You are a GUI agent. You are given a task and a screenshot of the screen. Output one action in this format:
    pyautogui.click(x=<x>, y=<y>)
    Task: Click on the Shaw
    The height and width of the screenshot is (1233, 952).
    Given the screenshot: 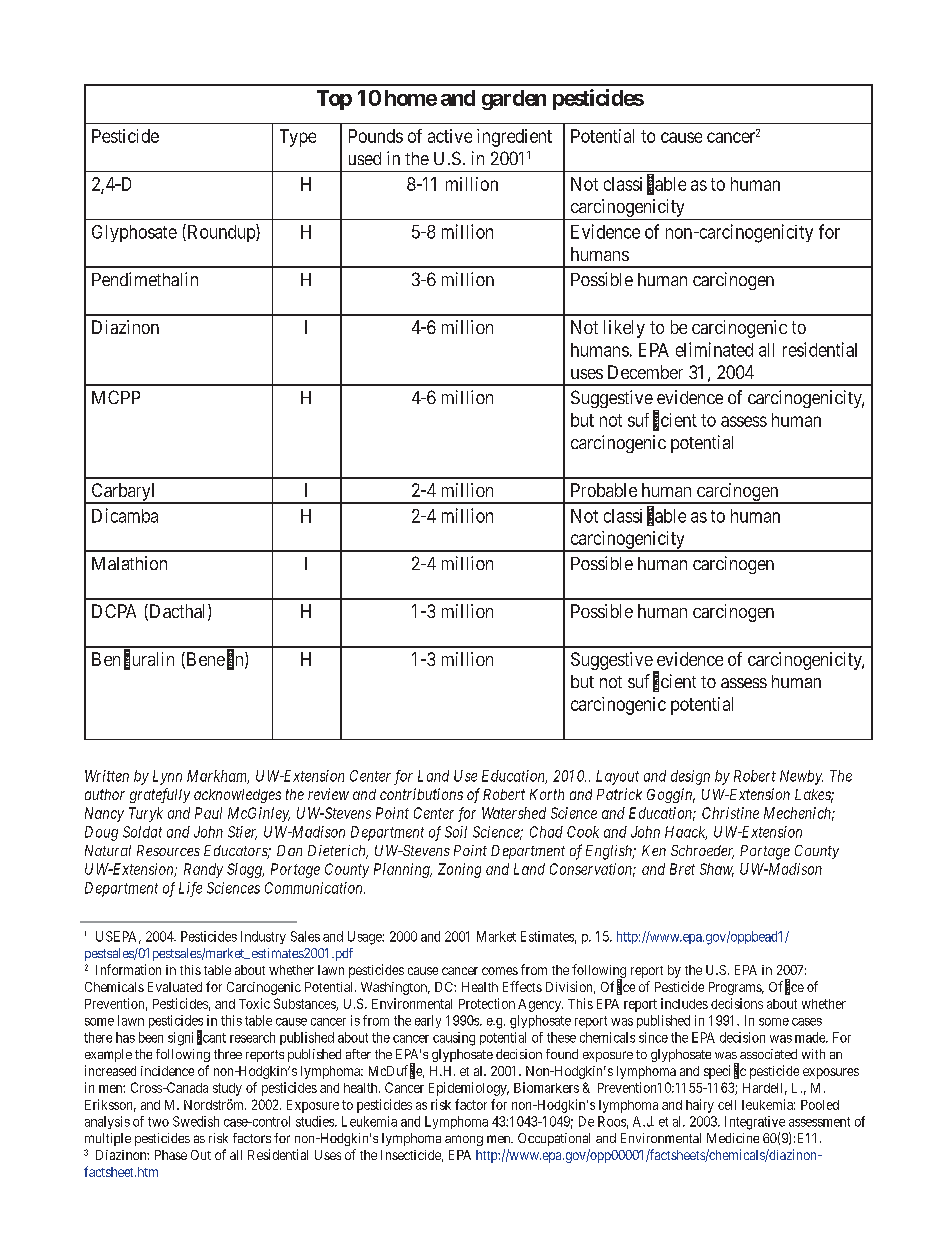 What is the action you would take?
    pyautogui.click(x=717, y=870)
